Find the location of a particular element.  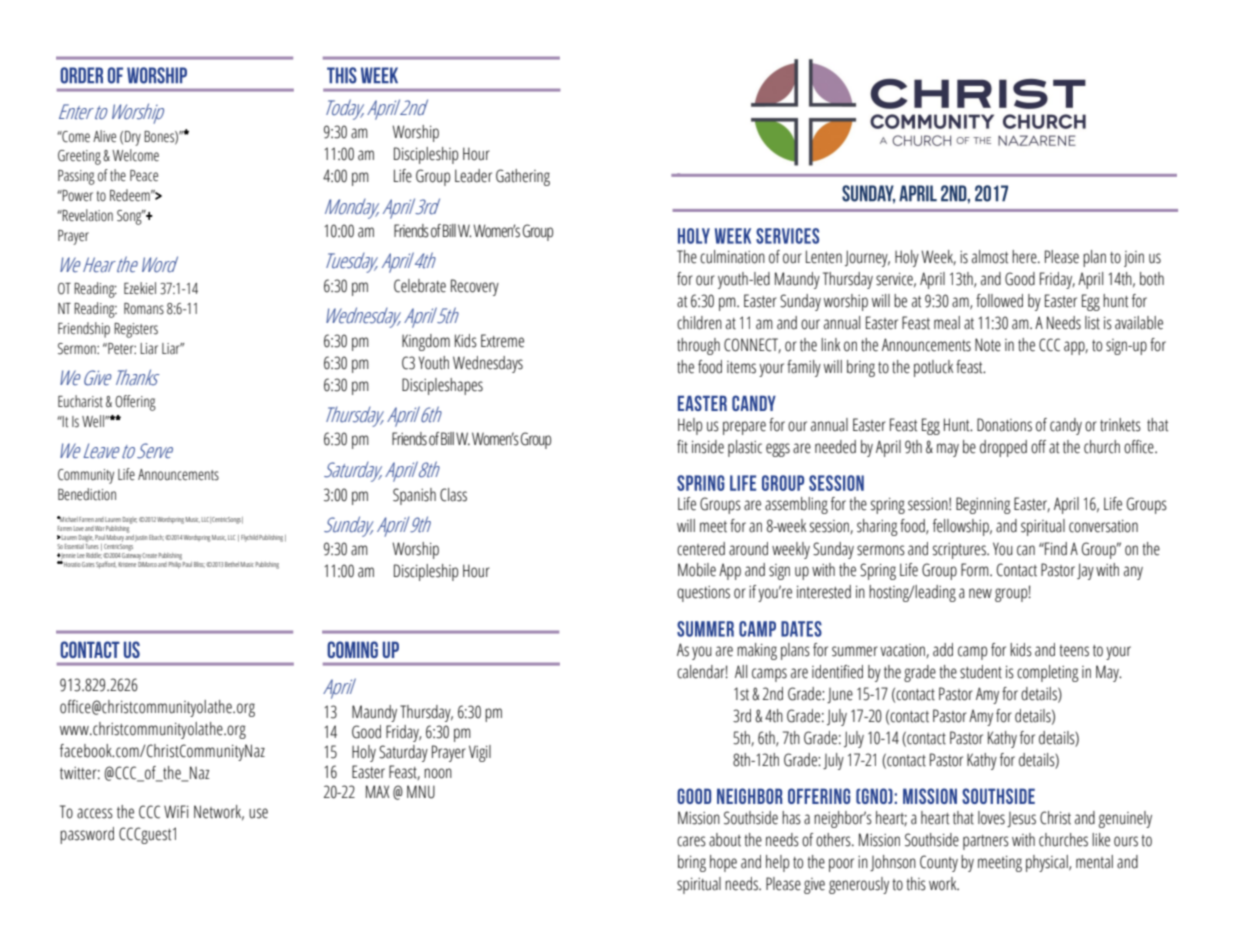

cares is located at coordinates (691, 841).
